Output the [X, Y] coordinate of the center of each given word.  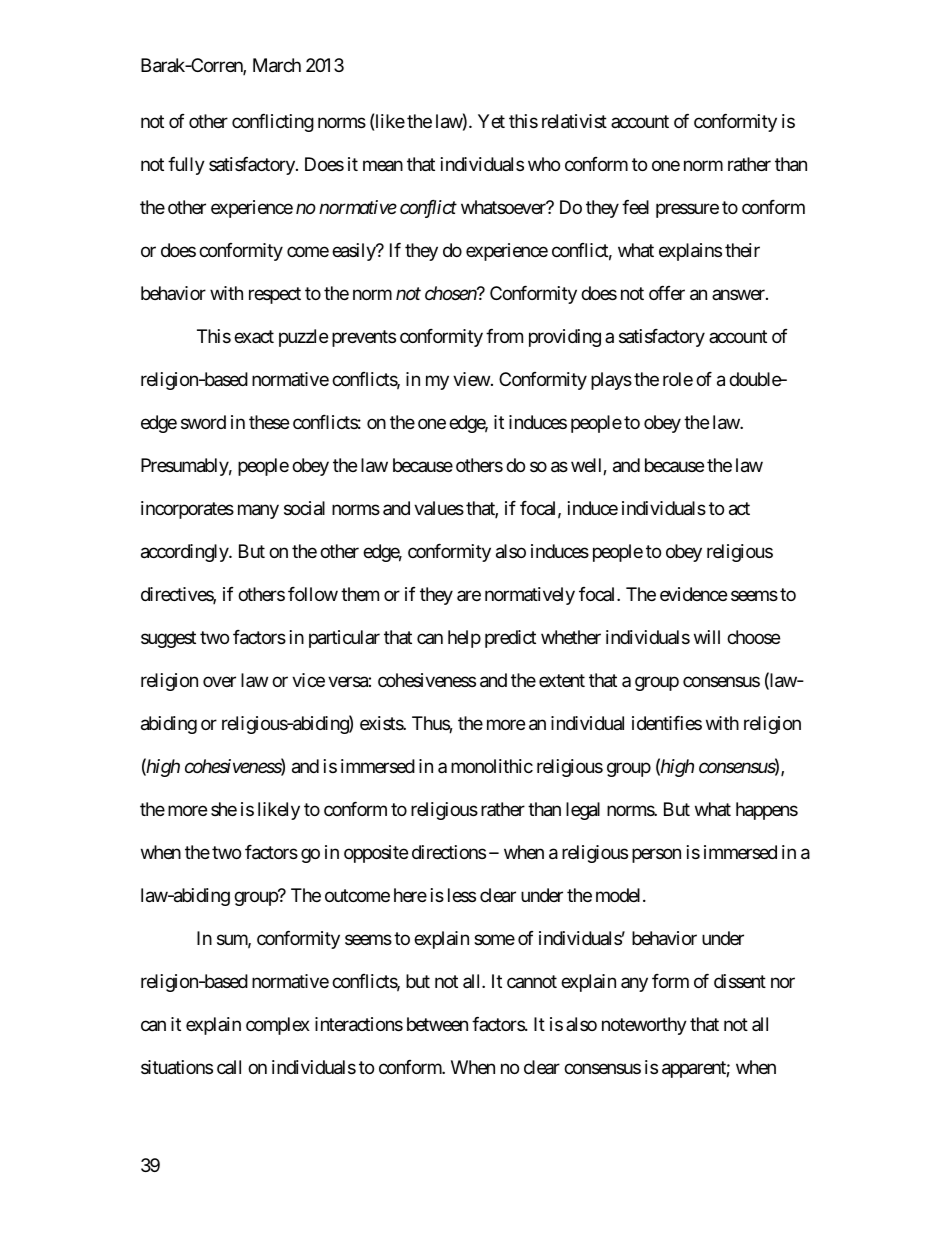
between [437, 1024]
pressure [687, 211]
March [277, 65]
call [229, 1067]
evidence [693, 594]
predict [510, 639]
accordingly [185, 553]
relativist [574, 121]
